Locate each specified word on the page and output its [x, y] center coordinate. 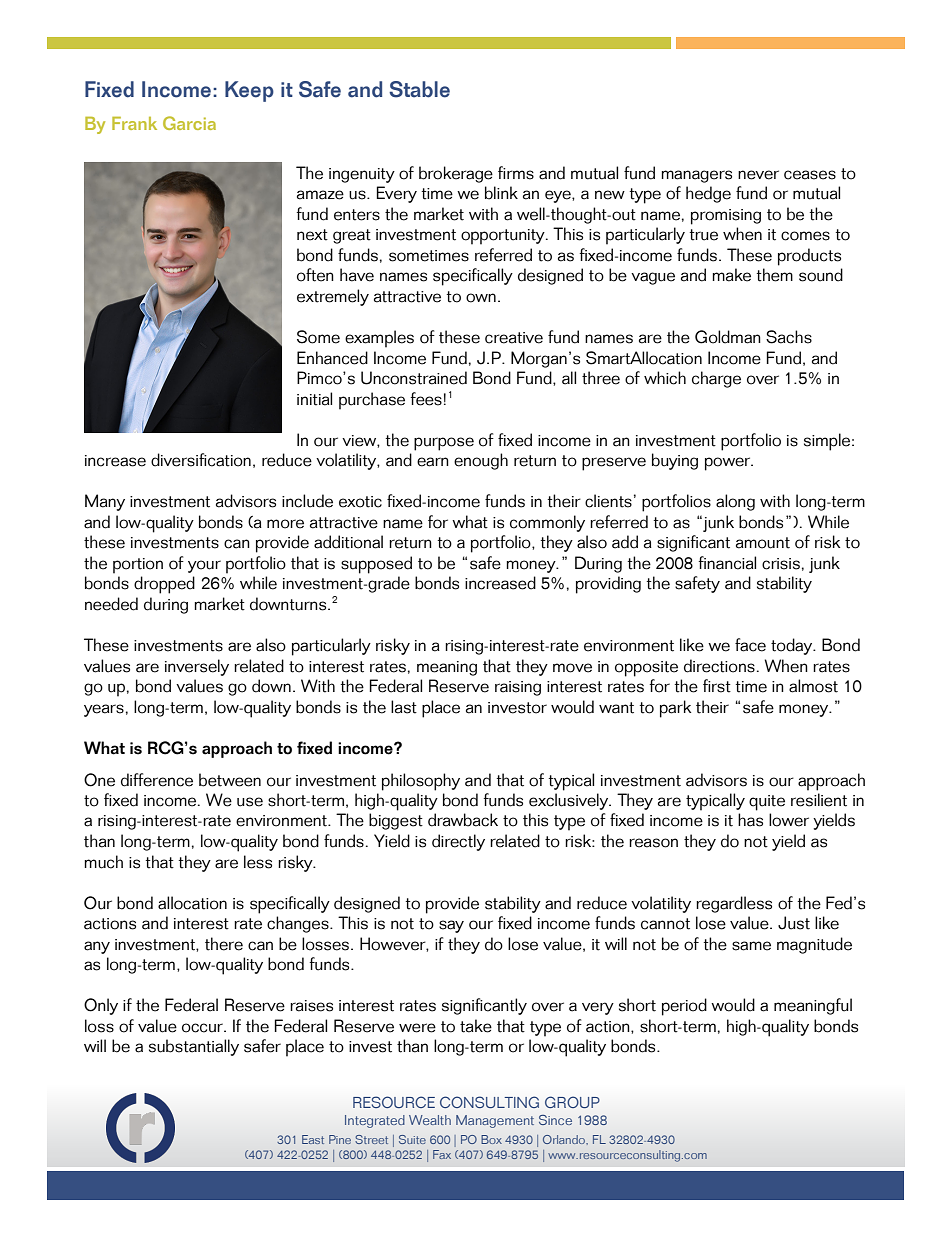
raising [518, 688]
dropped [164, 585]
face [750, 645]
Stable [419, 89]
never [758, 175]
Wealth [430, 1120]
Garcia [189, 123]
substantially [194, 1047]
